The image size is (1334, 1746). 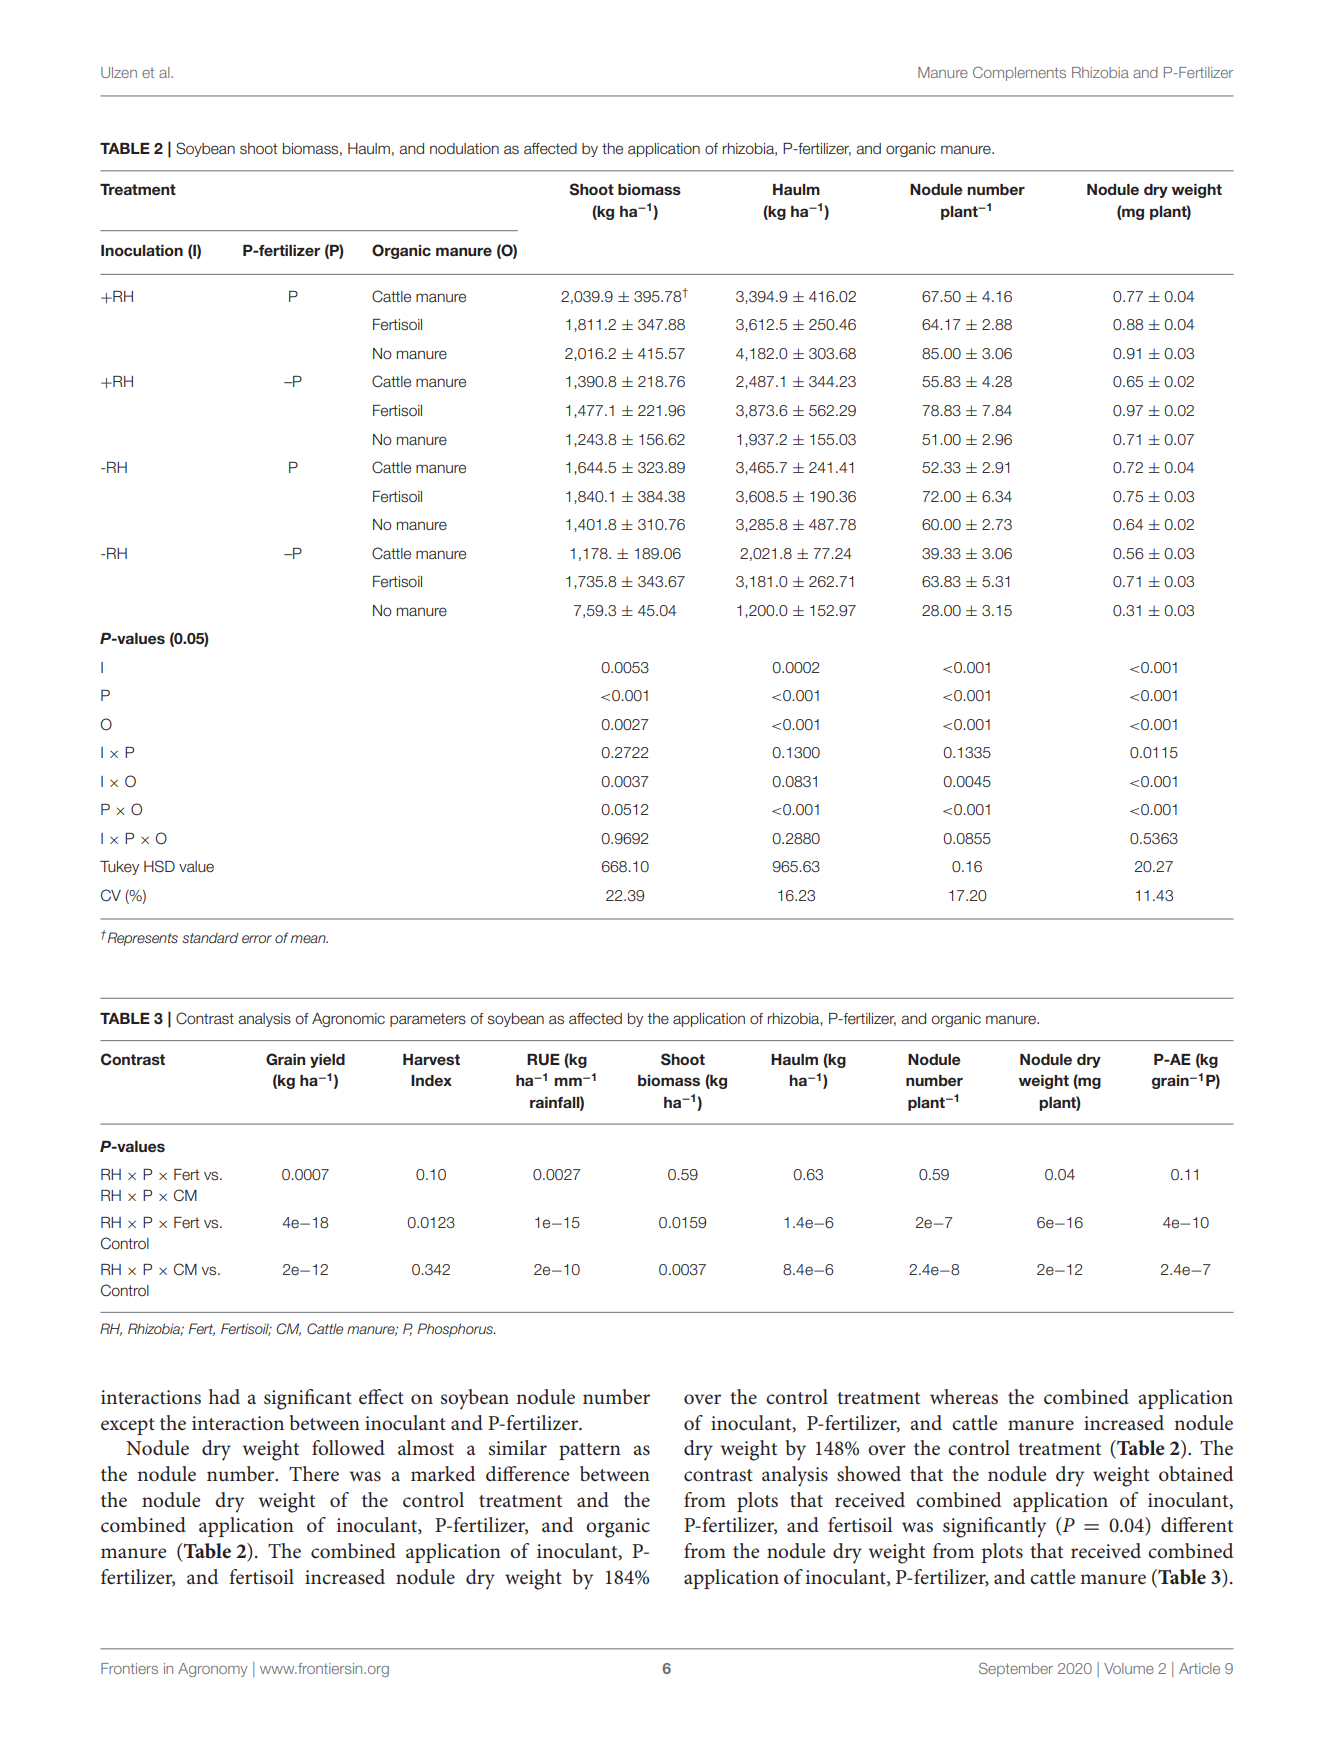 I want to click on had, so click(x=224, y=1396).
